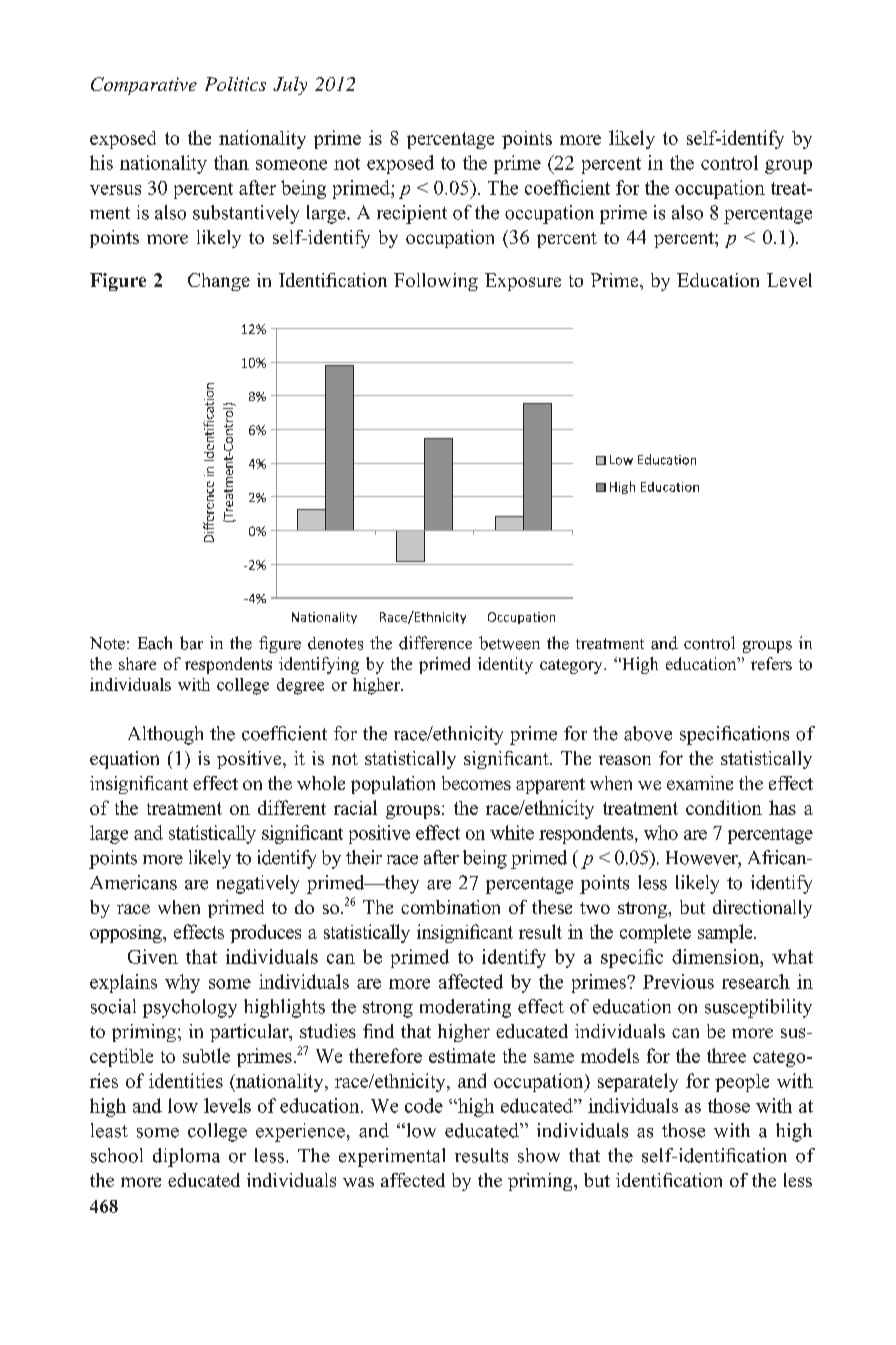 This screenshot has height=1345, width=896. I want to click on difference, so click(435, 643).
